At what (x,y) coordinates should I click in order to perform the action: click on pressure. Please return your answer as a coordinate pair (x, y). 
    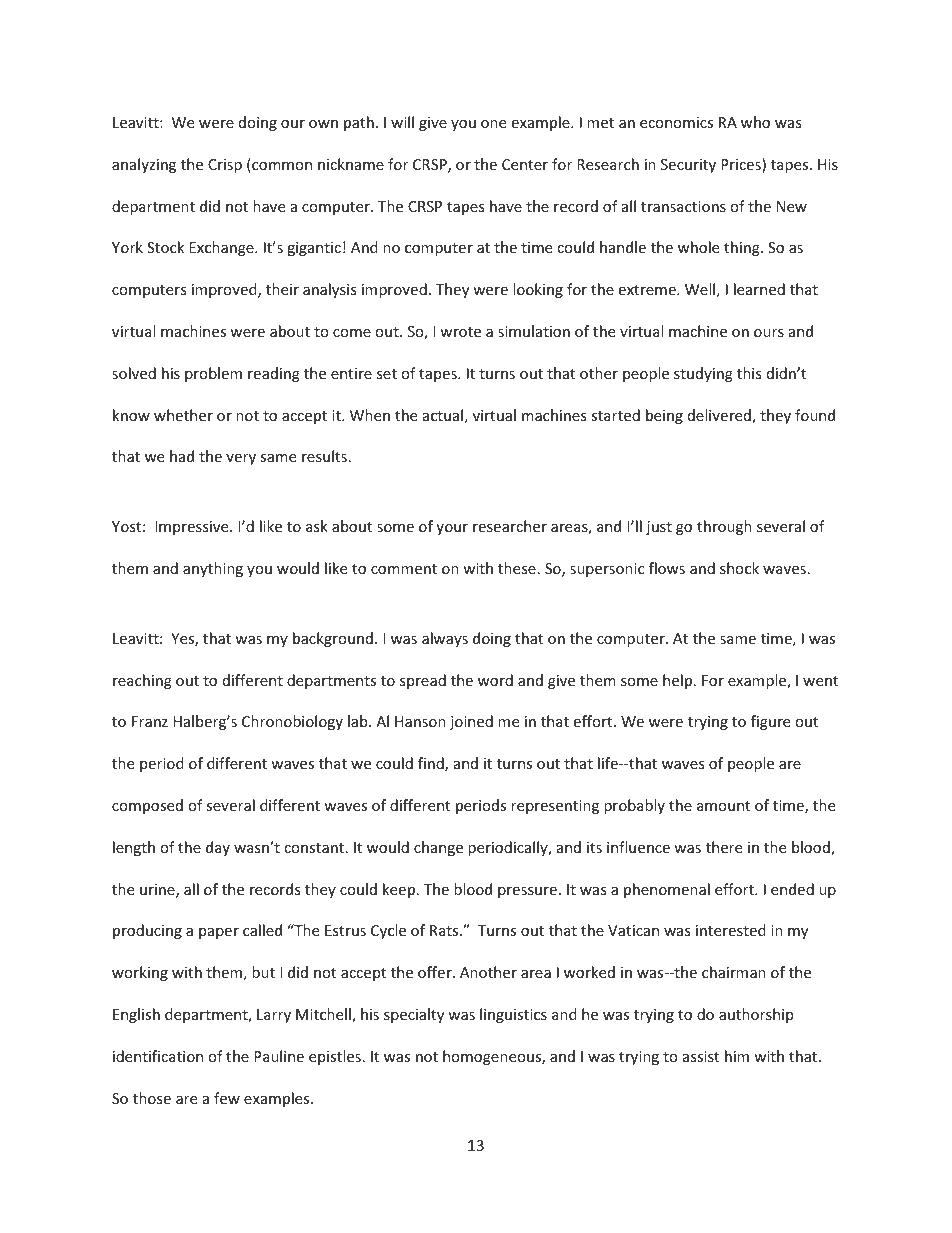
    Looking at the image, I should click on (527, 892).
